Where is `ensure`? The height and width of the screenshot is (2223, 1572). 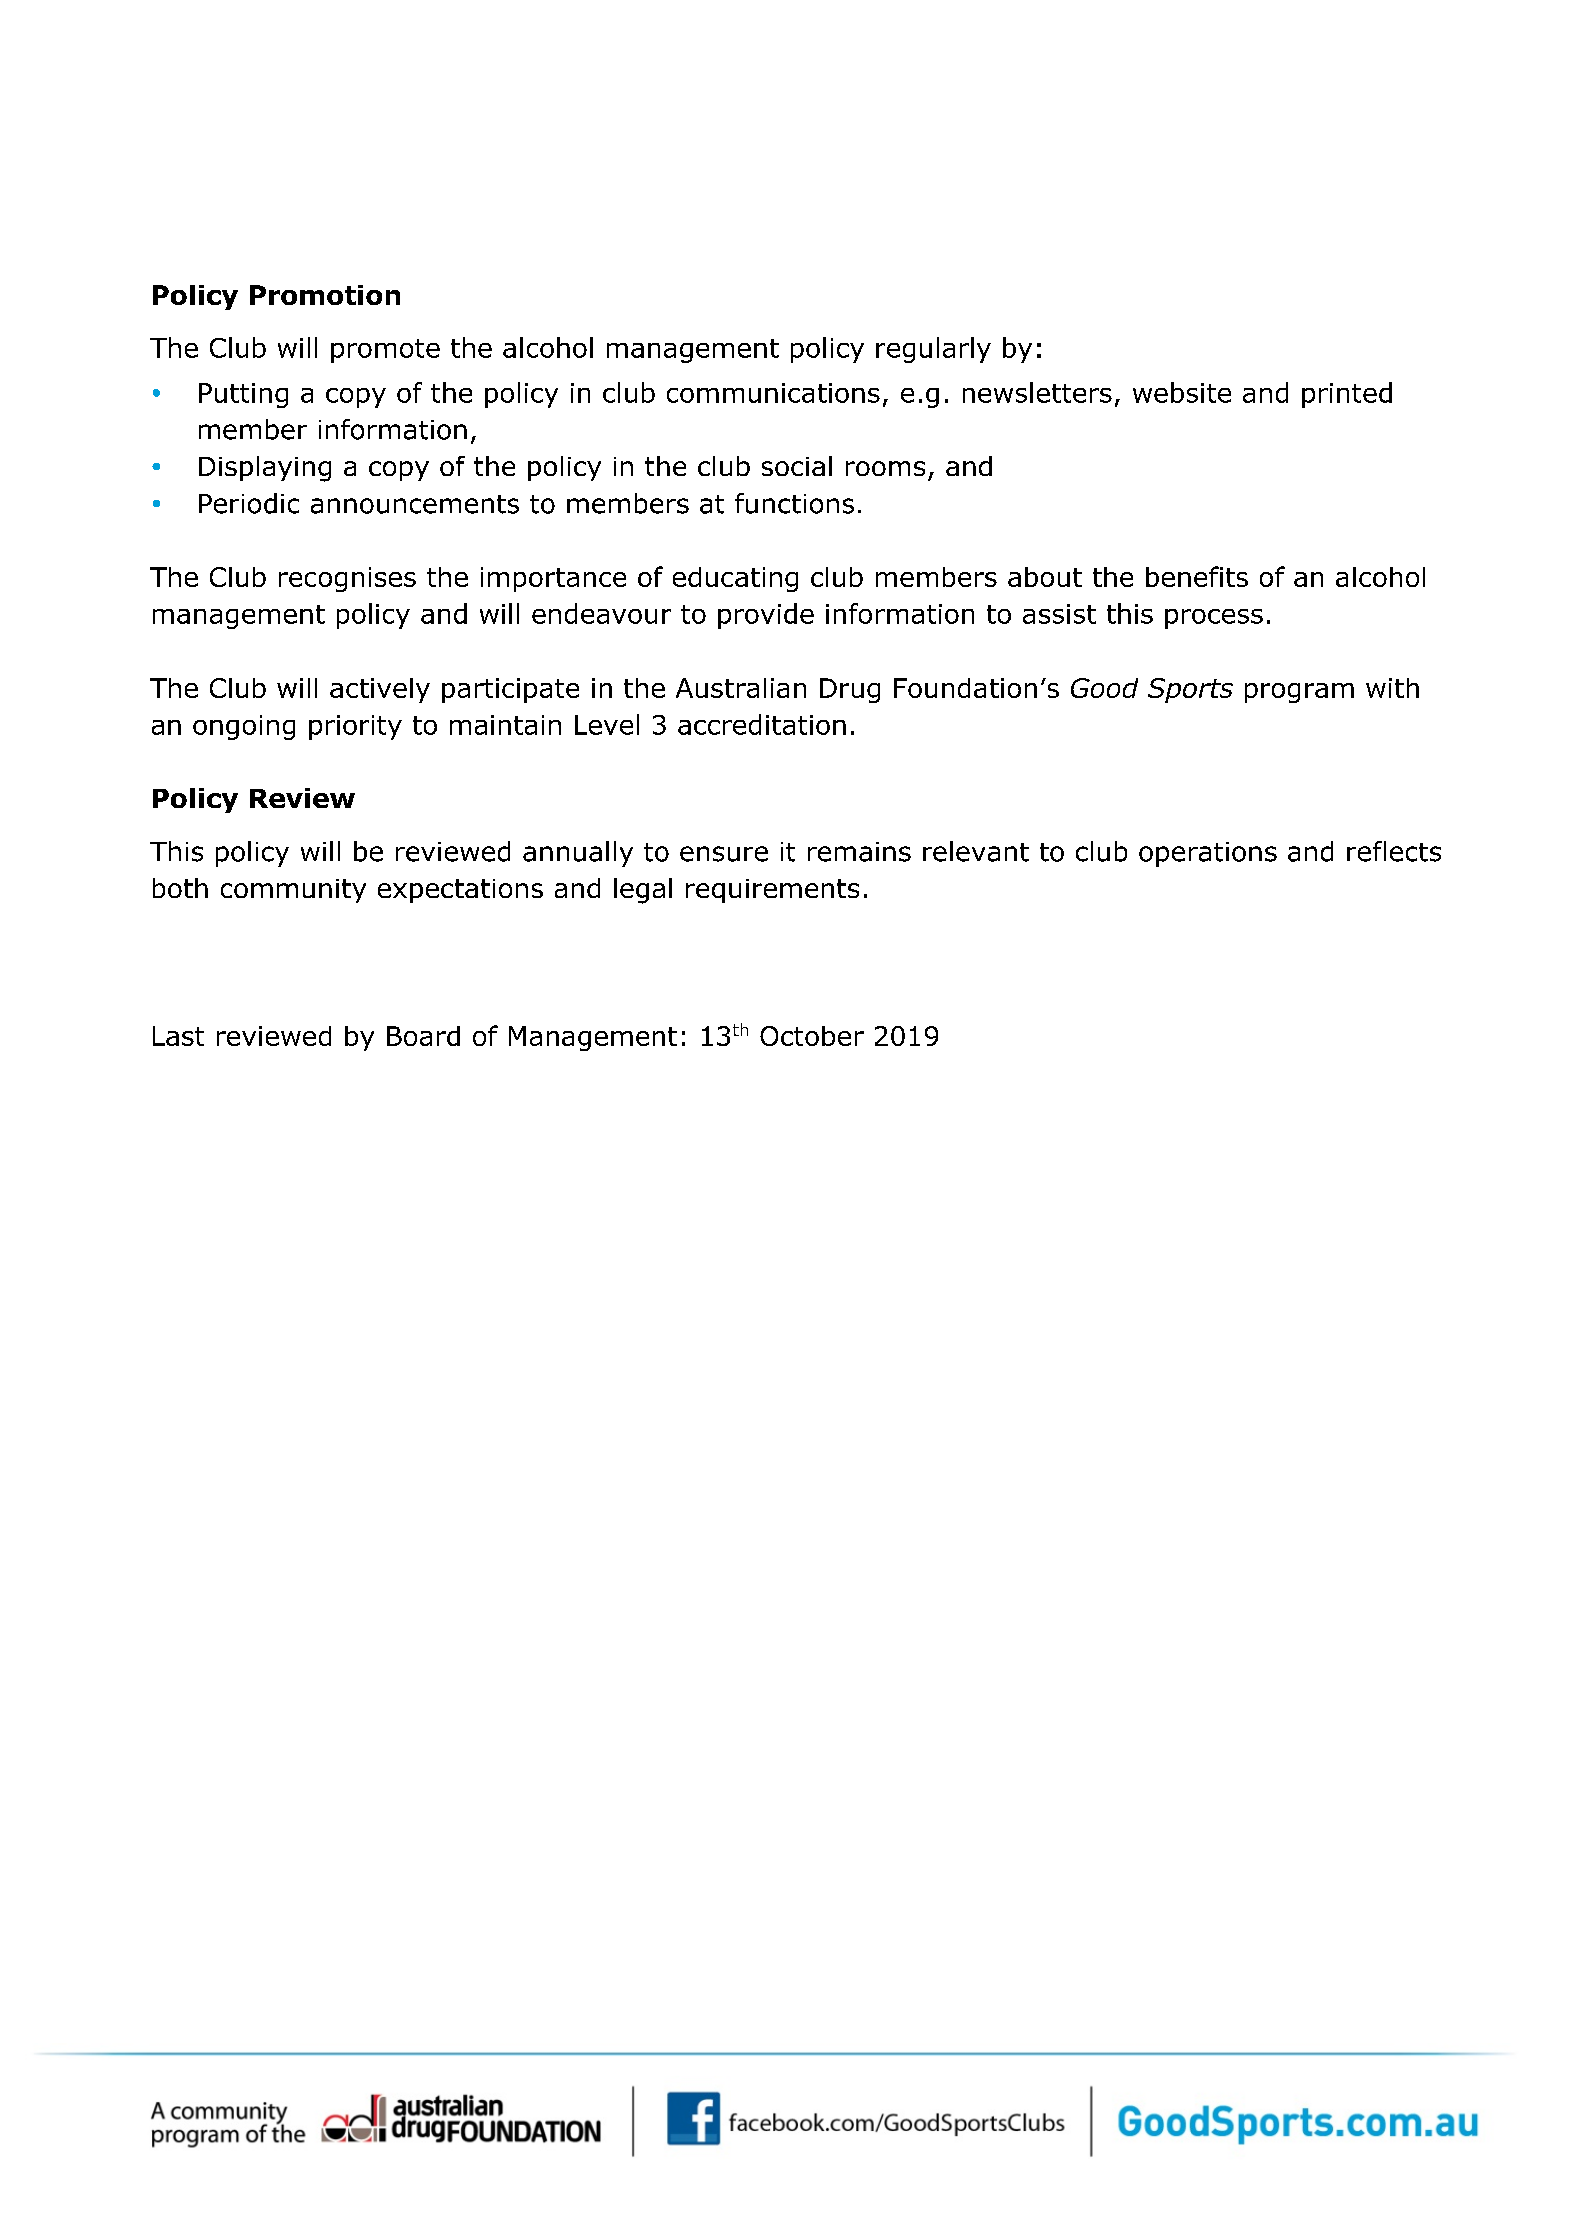 ensure is located at coordinates (724, 854).
